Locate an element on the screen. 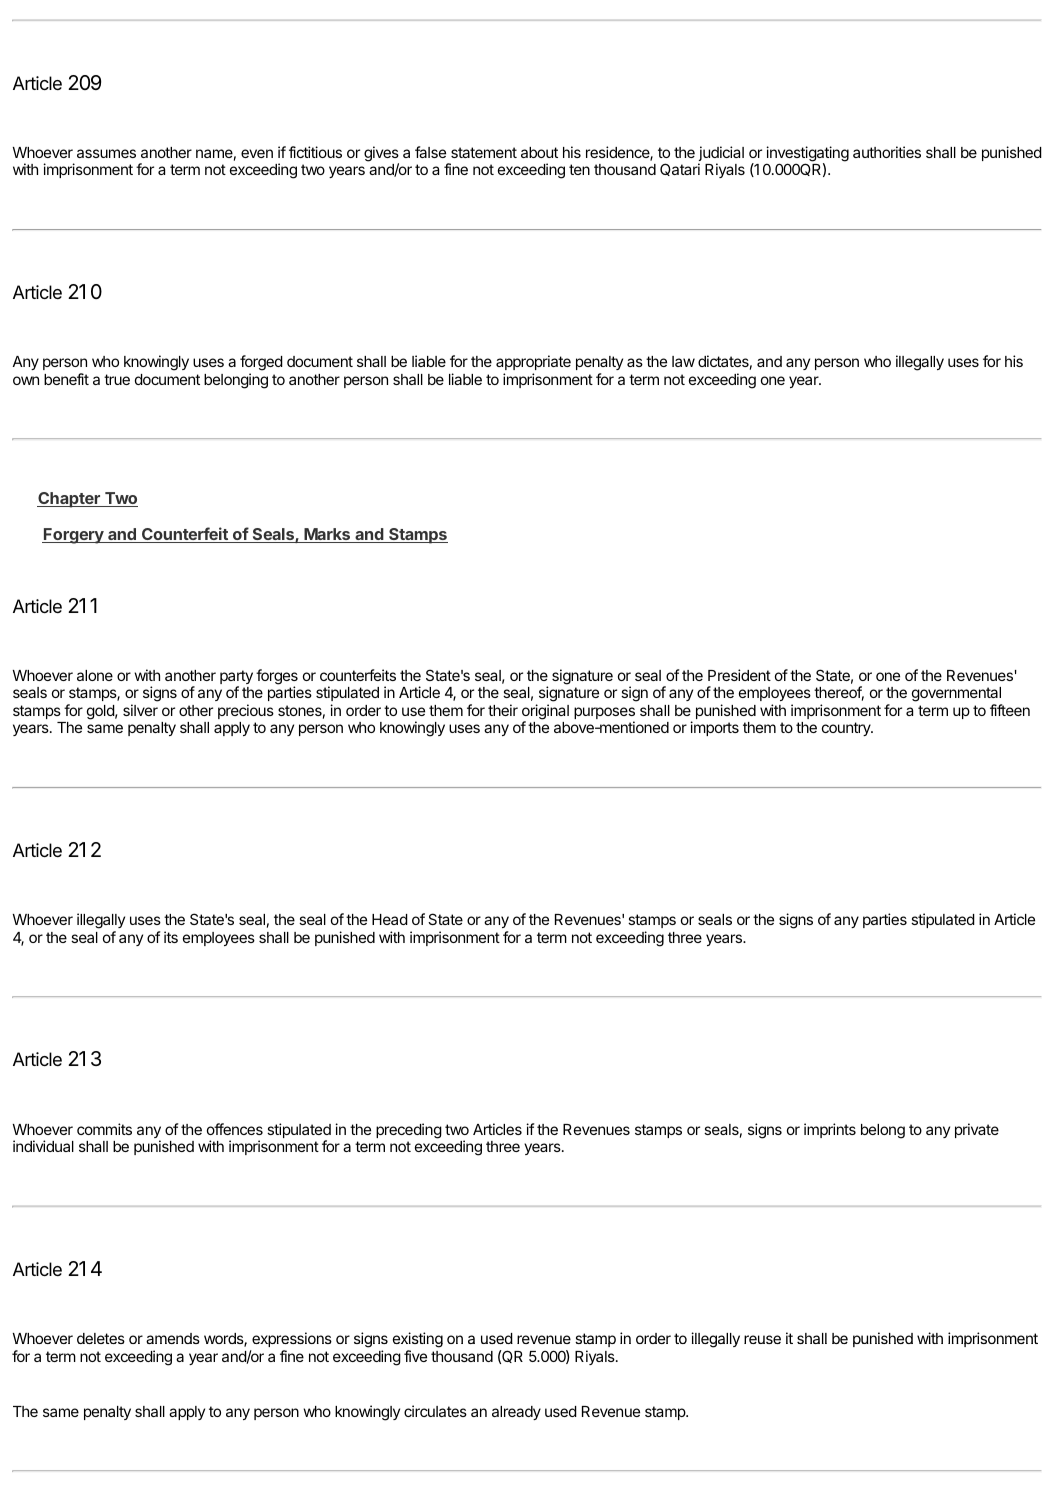 This screenshot has height=1492, width=1054. silver is located at coordinates (140, 710).
